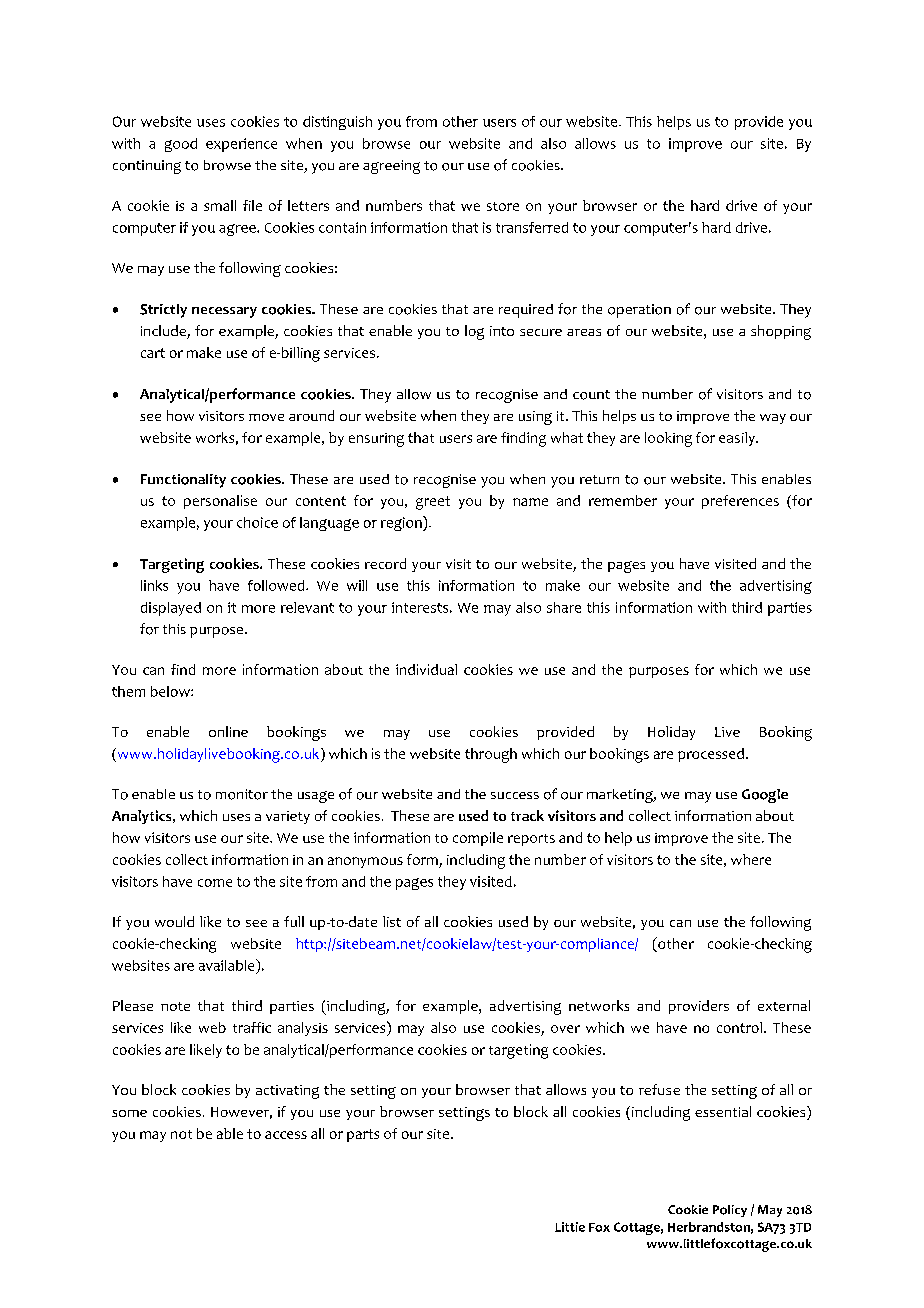  Describe the element at coordinates (532, 227) in the document. I see `transferred` at that location.
